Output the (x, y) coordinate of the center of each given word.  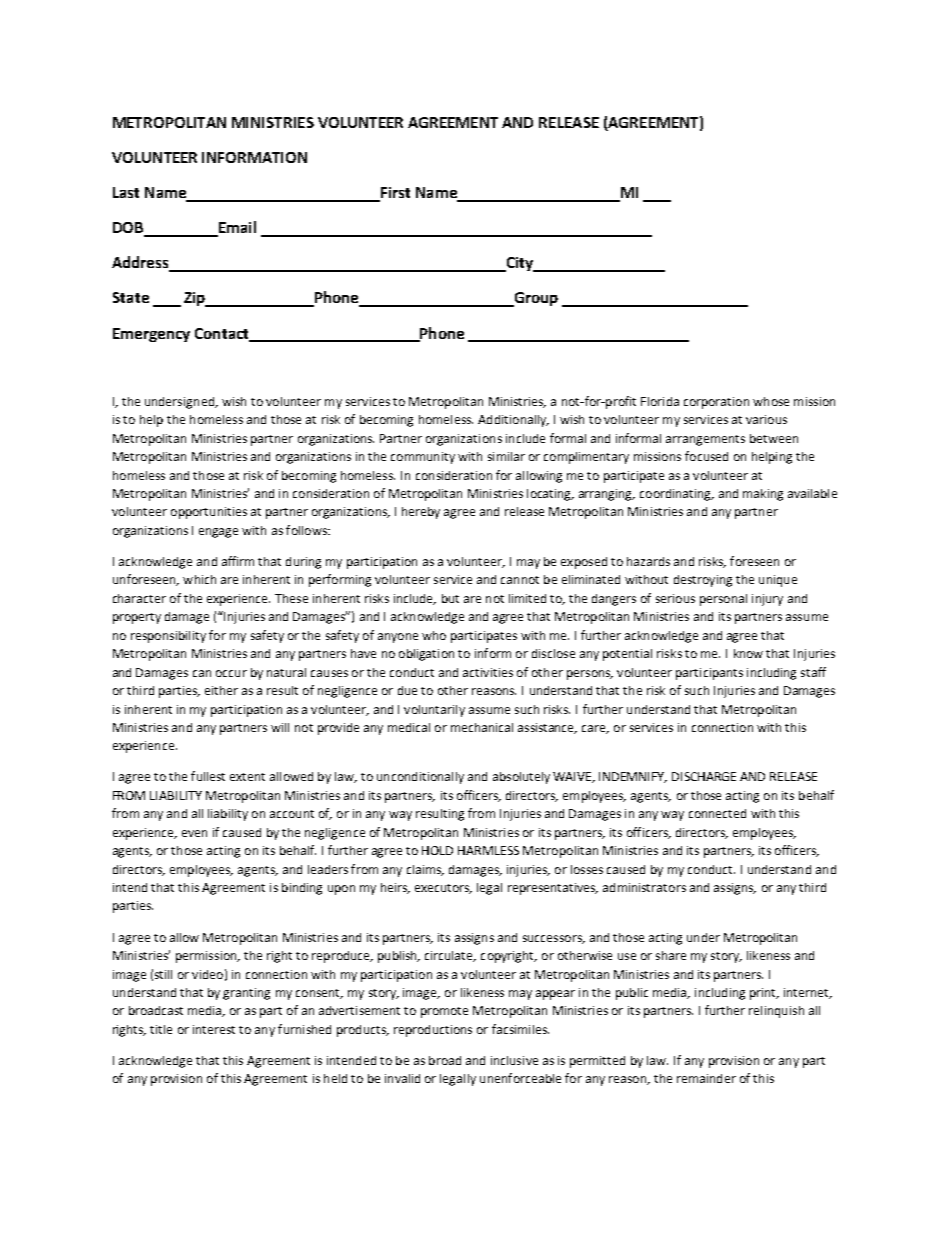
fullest (208, 776)
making (763, 495)
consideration (454, 475)
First (394, 194)
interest (214, 1029)
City (519, 264)
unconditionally (420, 778)
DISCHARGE (704, 776)
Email (236, 228)
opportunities (209, 513)
